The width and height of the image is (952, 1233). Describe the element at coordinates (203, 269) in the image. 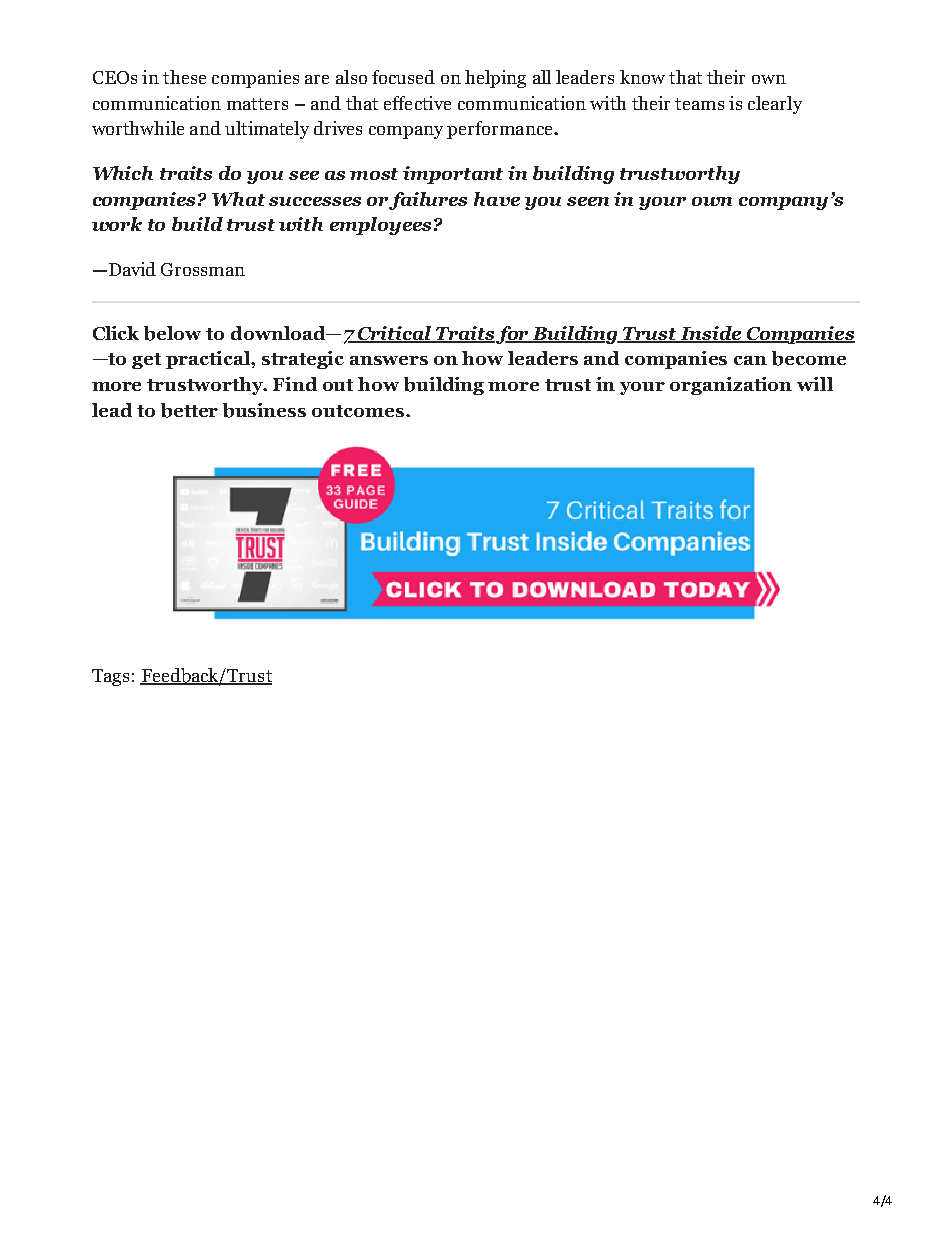

I see `Grossman` at that location.
